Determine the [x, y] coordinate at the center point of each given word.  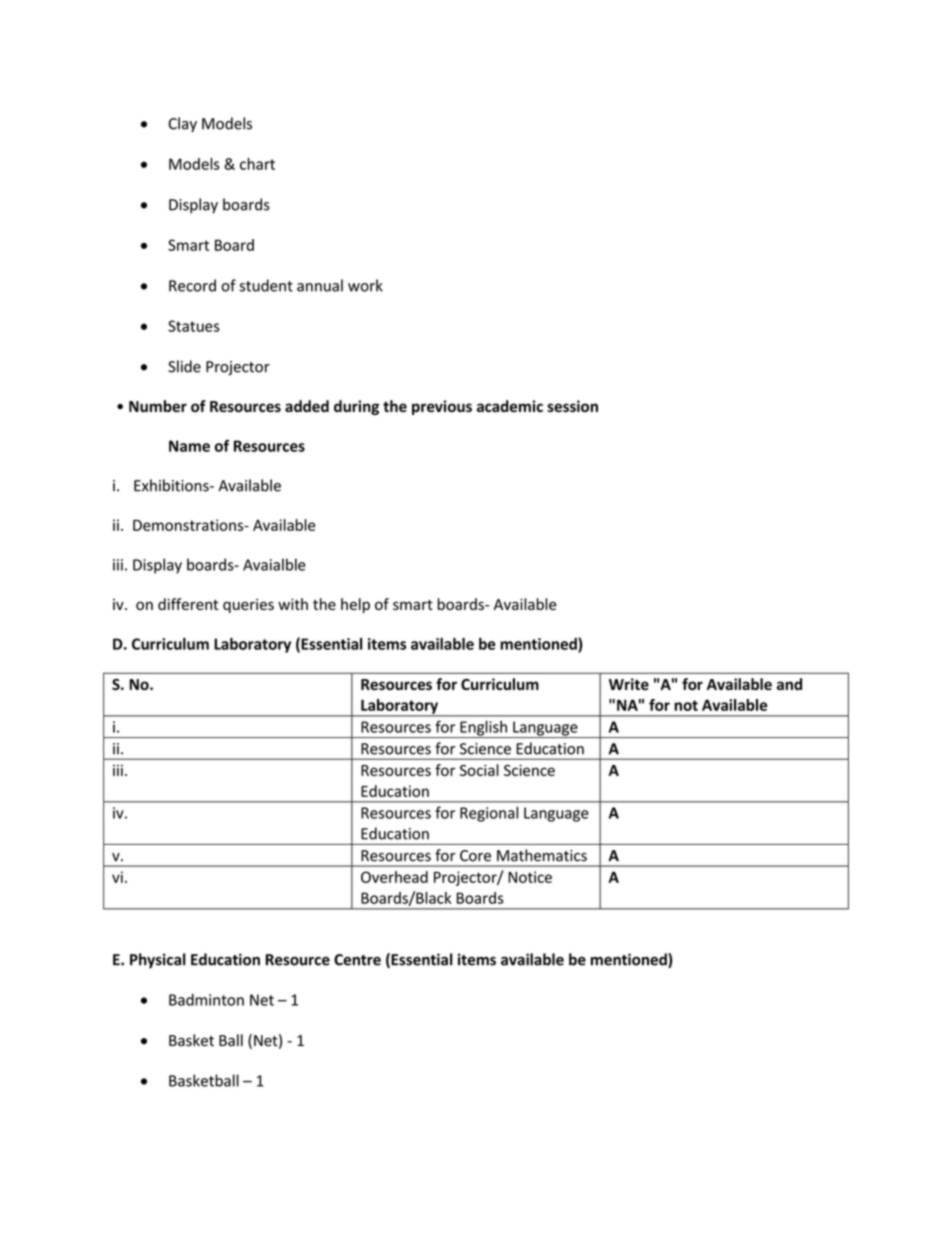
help [355, 605]
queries [248, 606]
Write [629, 684]
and [789, 684]
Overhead [394, 877]
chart [257, 164]
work [365, 285]
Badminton [206, 999]
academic [510, 406]
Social [479, 770]
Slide [184, 366]
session [572, 406]
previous [442, 407]
